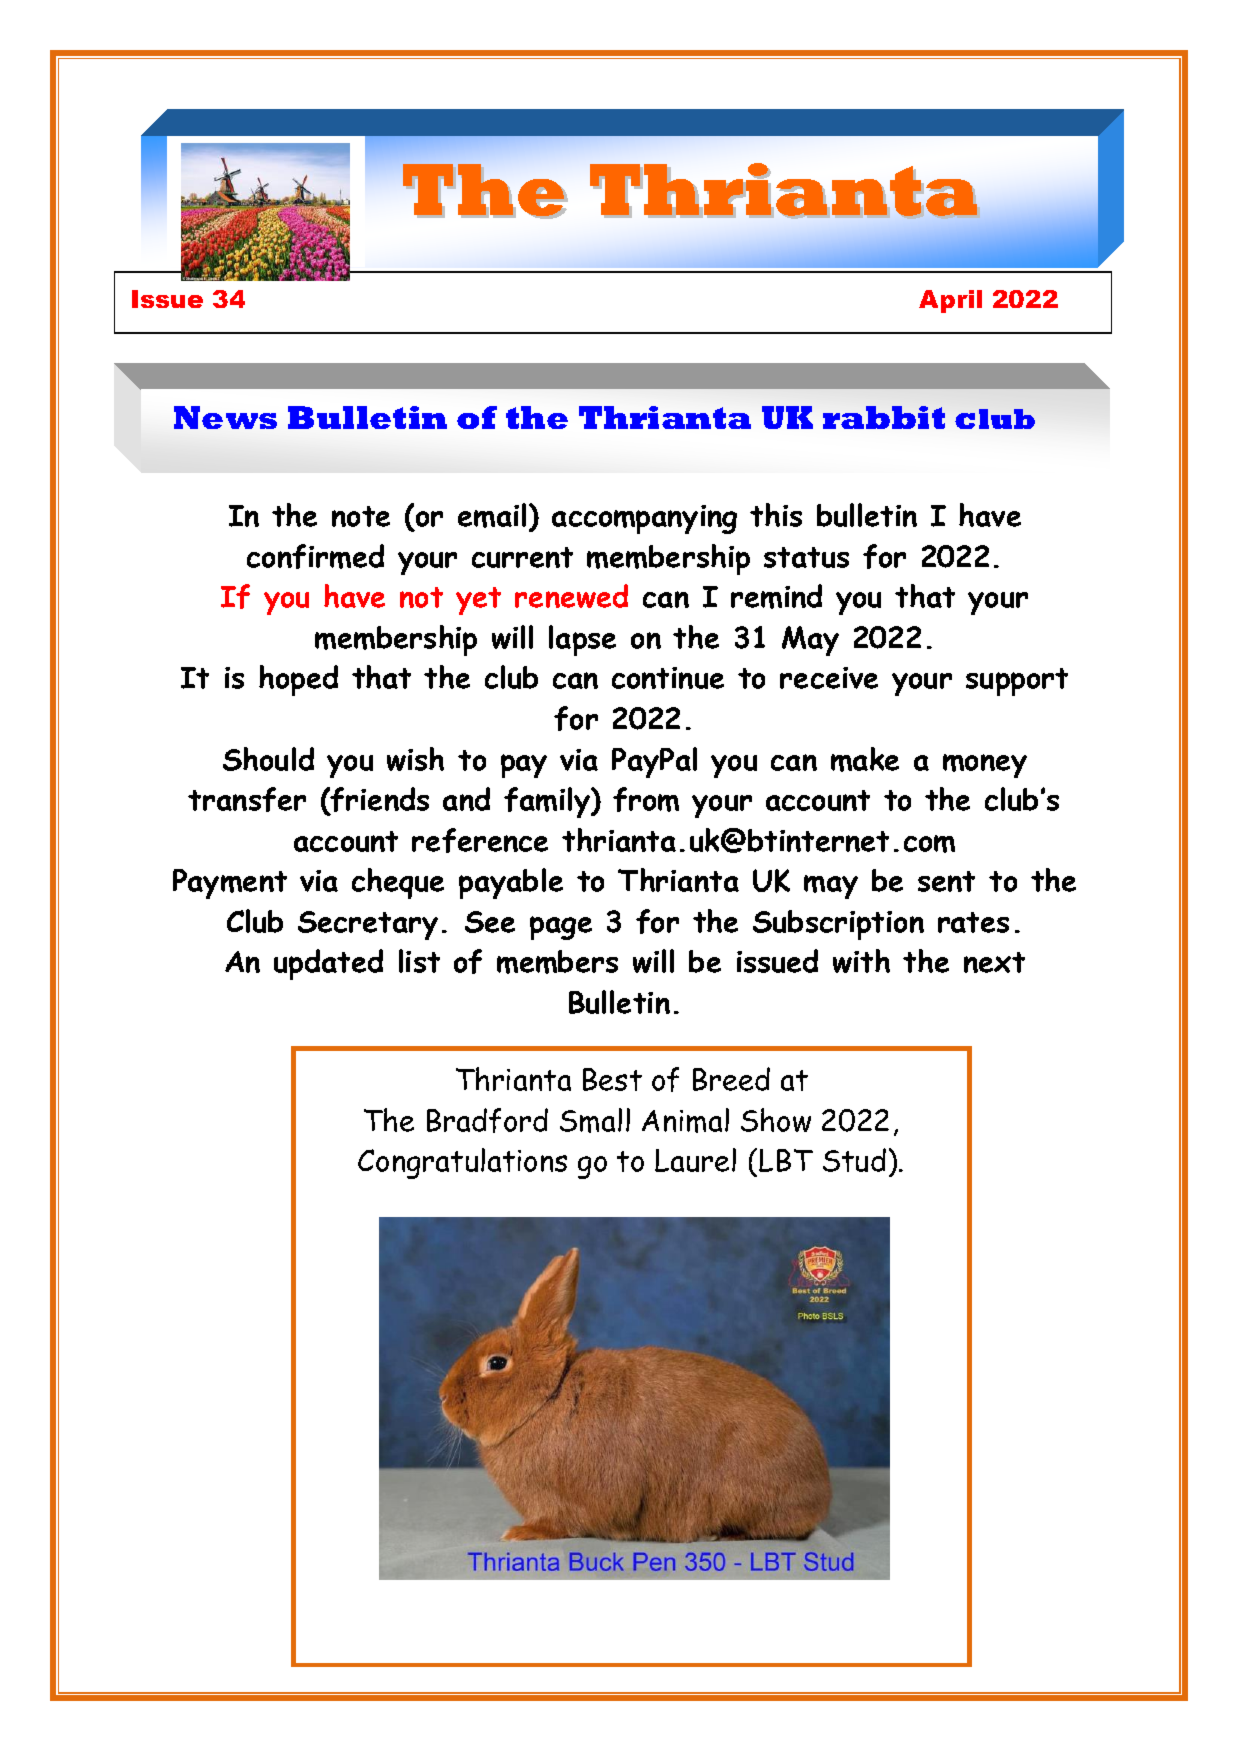 Image resolution: width=1238 pixels, height=1751 pixels. I want to click on Should, so click(268, 759).
